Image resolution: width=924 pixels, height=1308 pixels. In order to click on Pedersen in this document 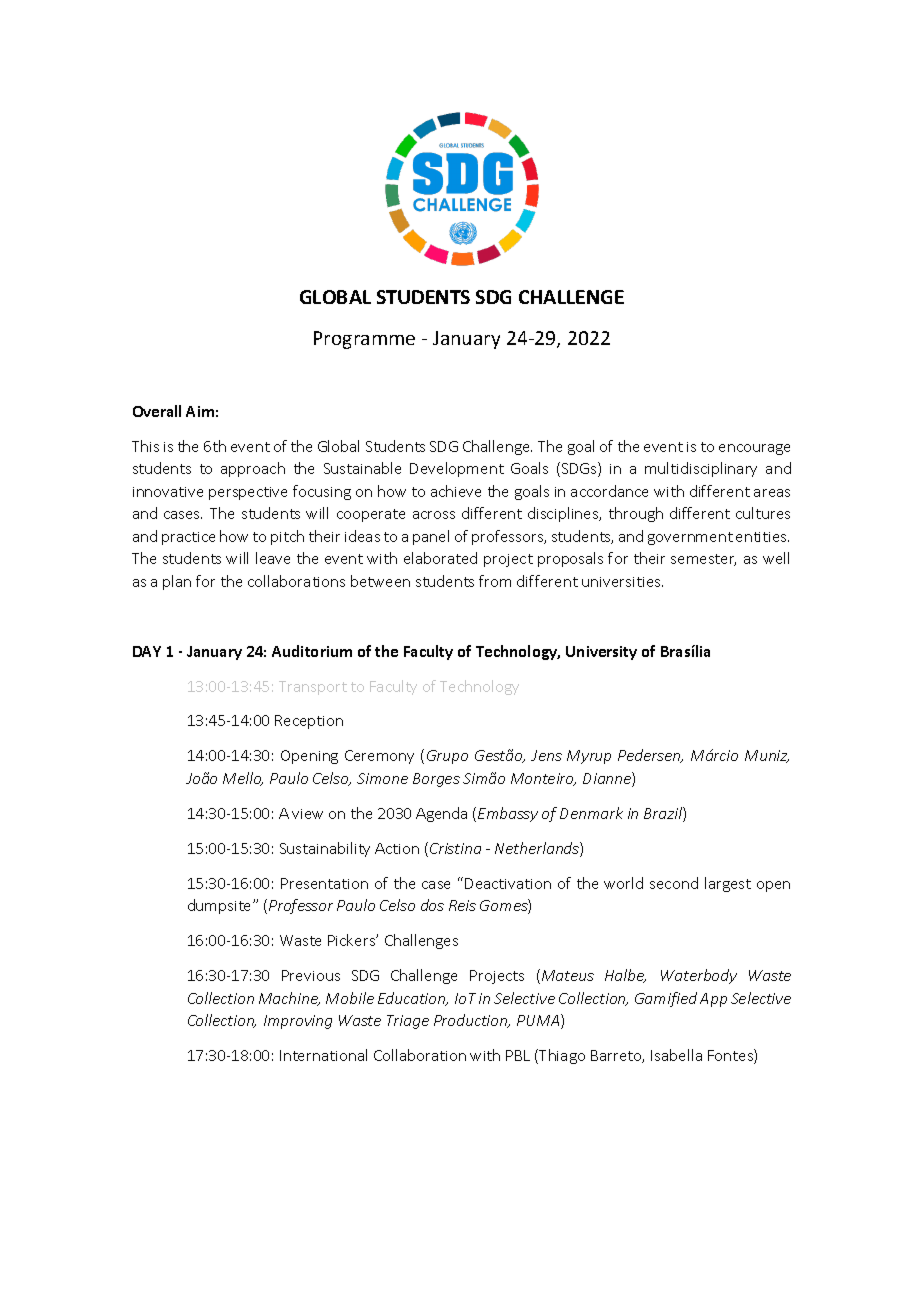, I will do `click(650, 756)`.
